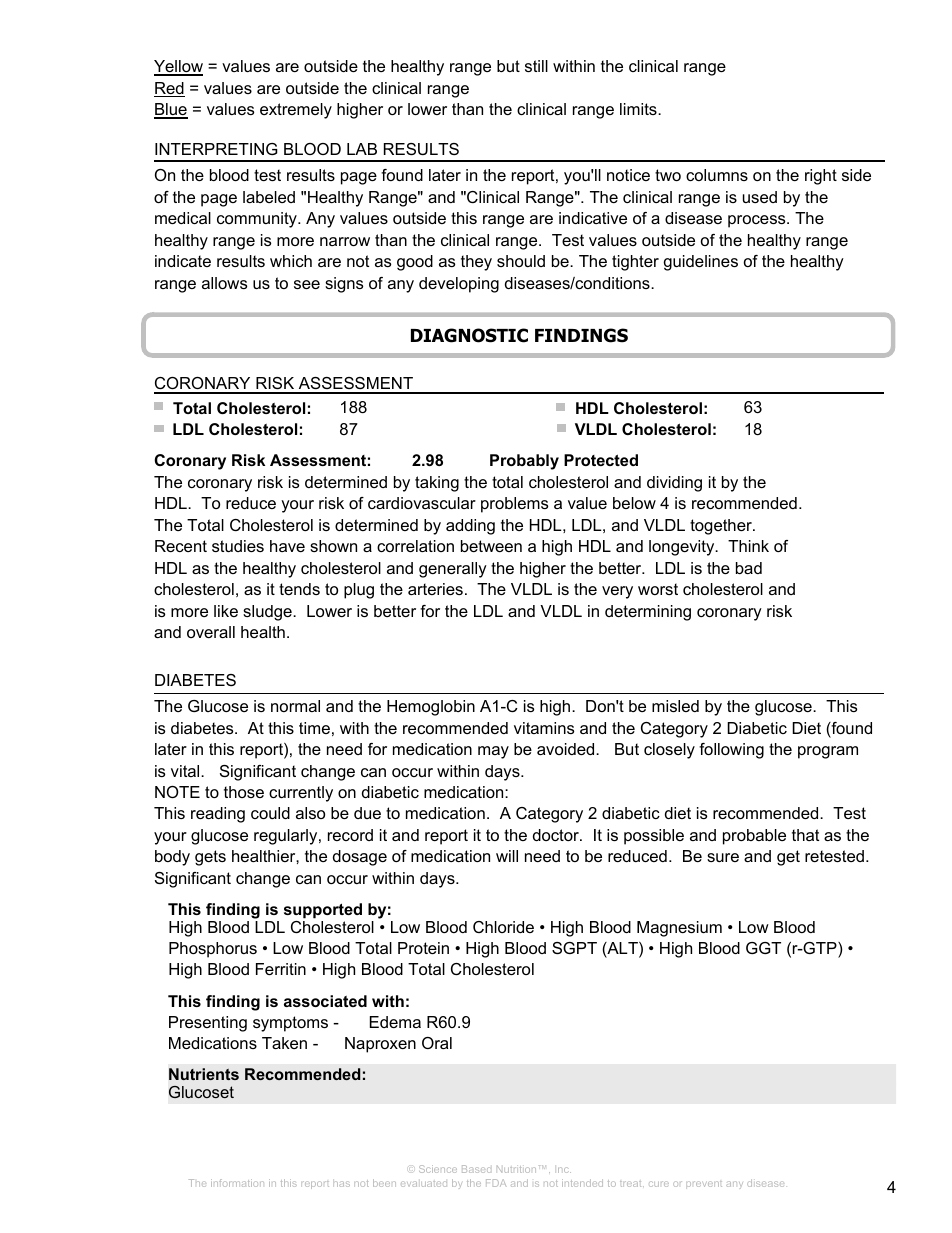 This screenshot has height=1233, width=952. What do you see at coordinates (244, 792) in the screenshot?
I see `those` at bounding box center [244, 792].
